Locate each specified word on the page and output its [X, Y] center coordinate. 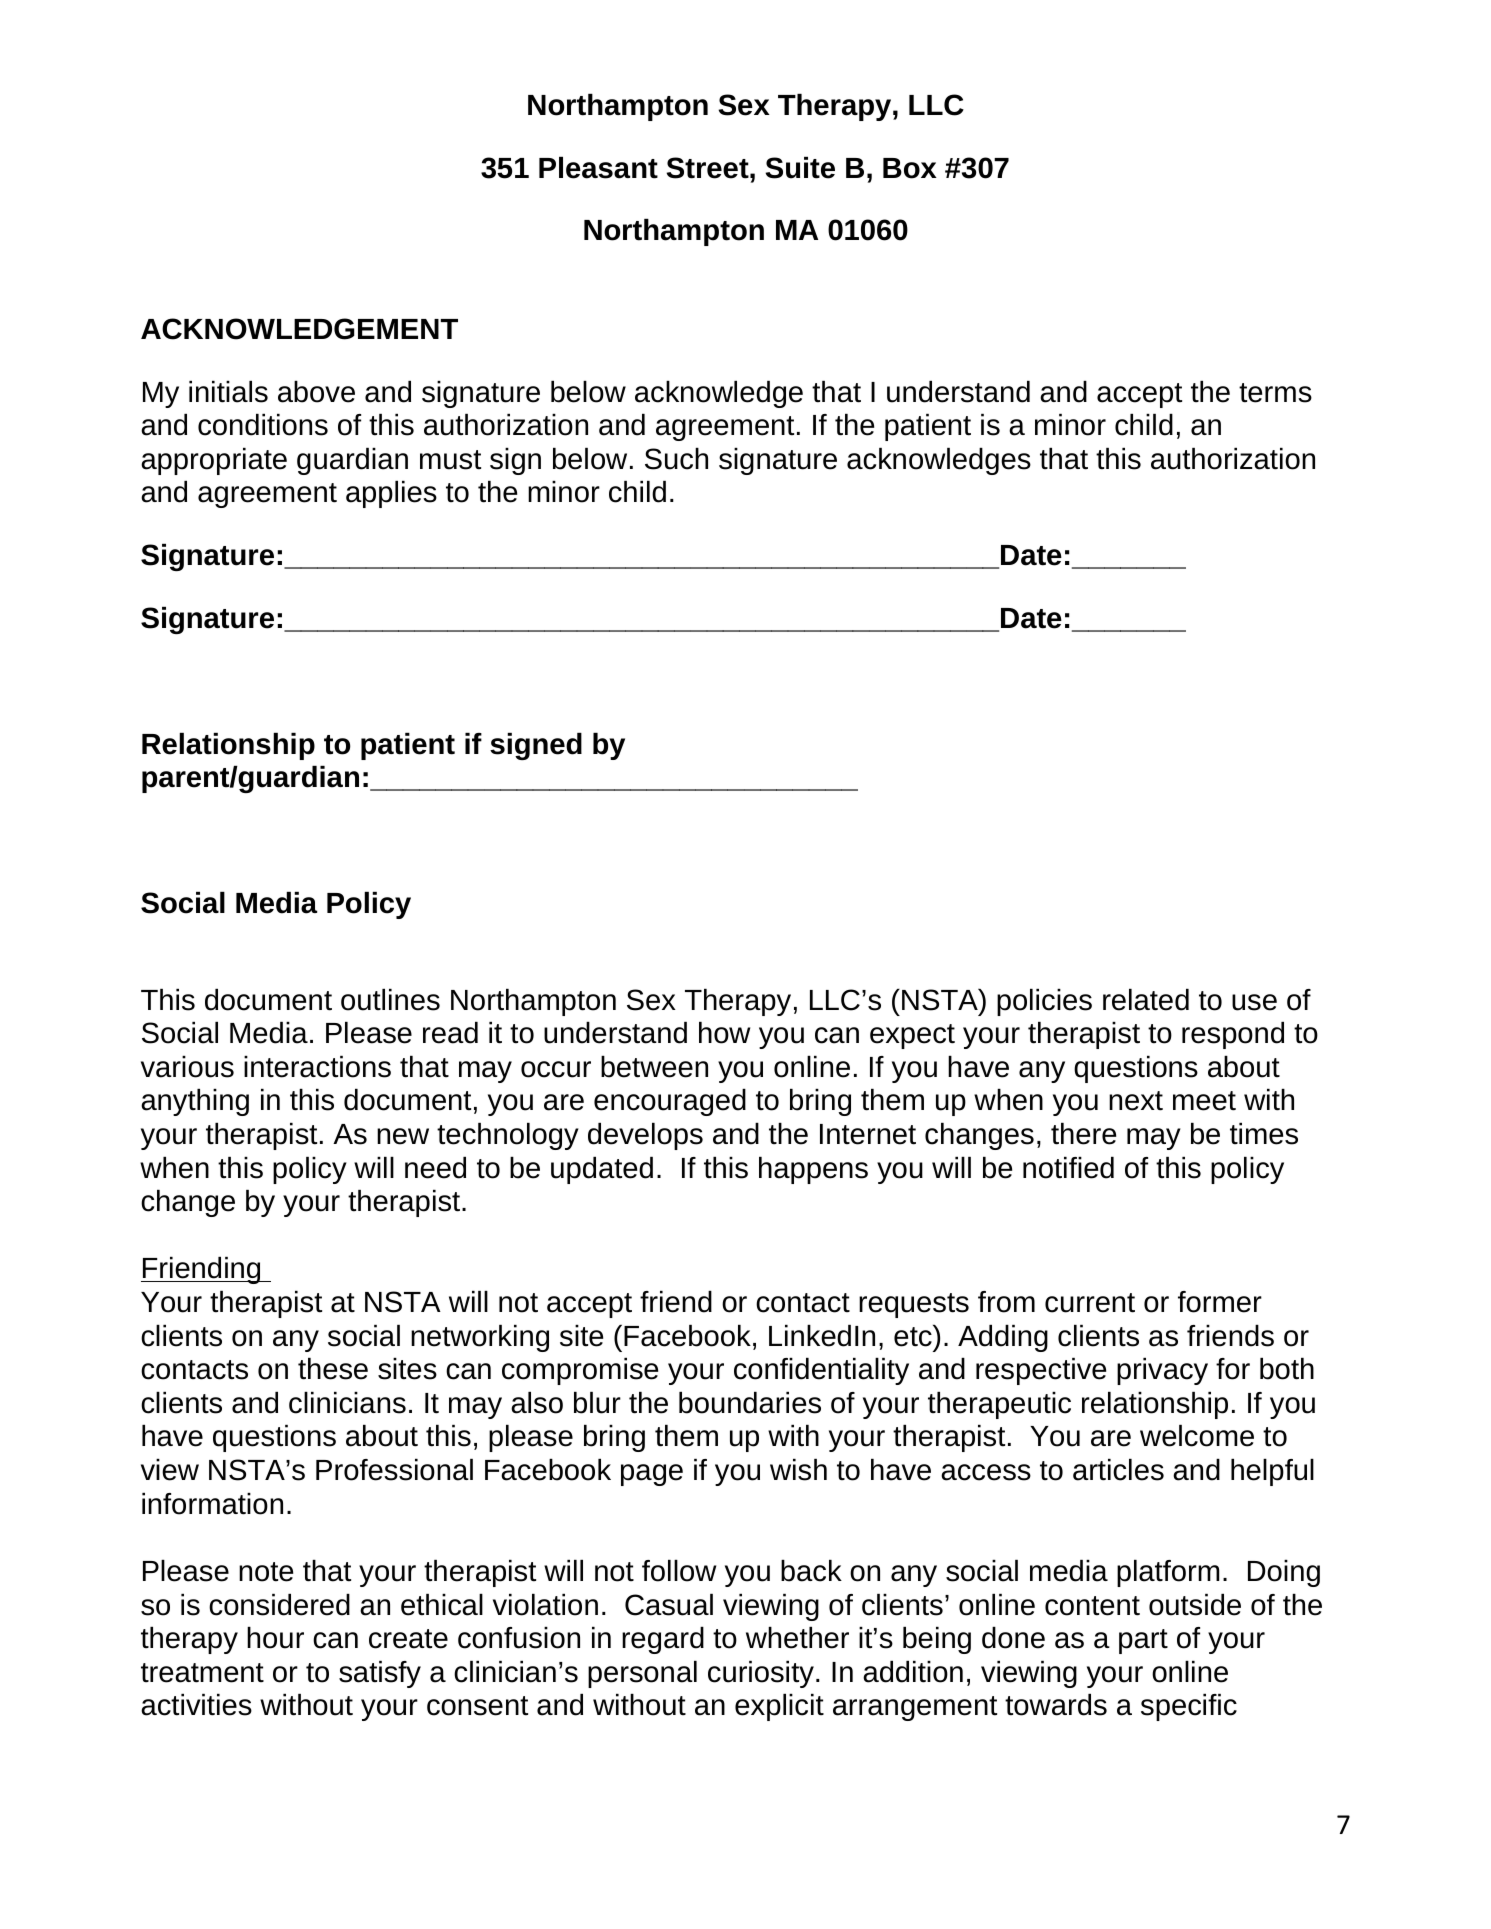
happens [813, 1170]
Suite [800, 168]
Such [676, 459]
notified [1068, 1168]
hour [275, 1638]
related [1146, 1000]
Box [910, 168]
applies [391, 494]
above [316, 392]
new [403, 1136]
